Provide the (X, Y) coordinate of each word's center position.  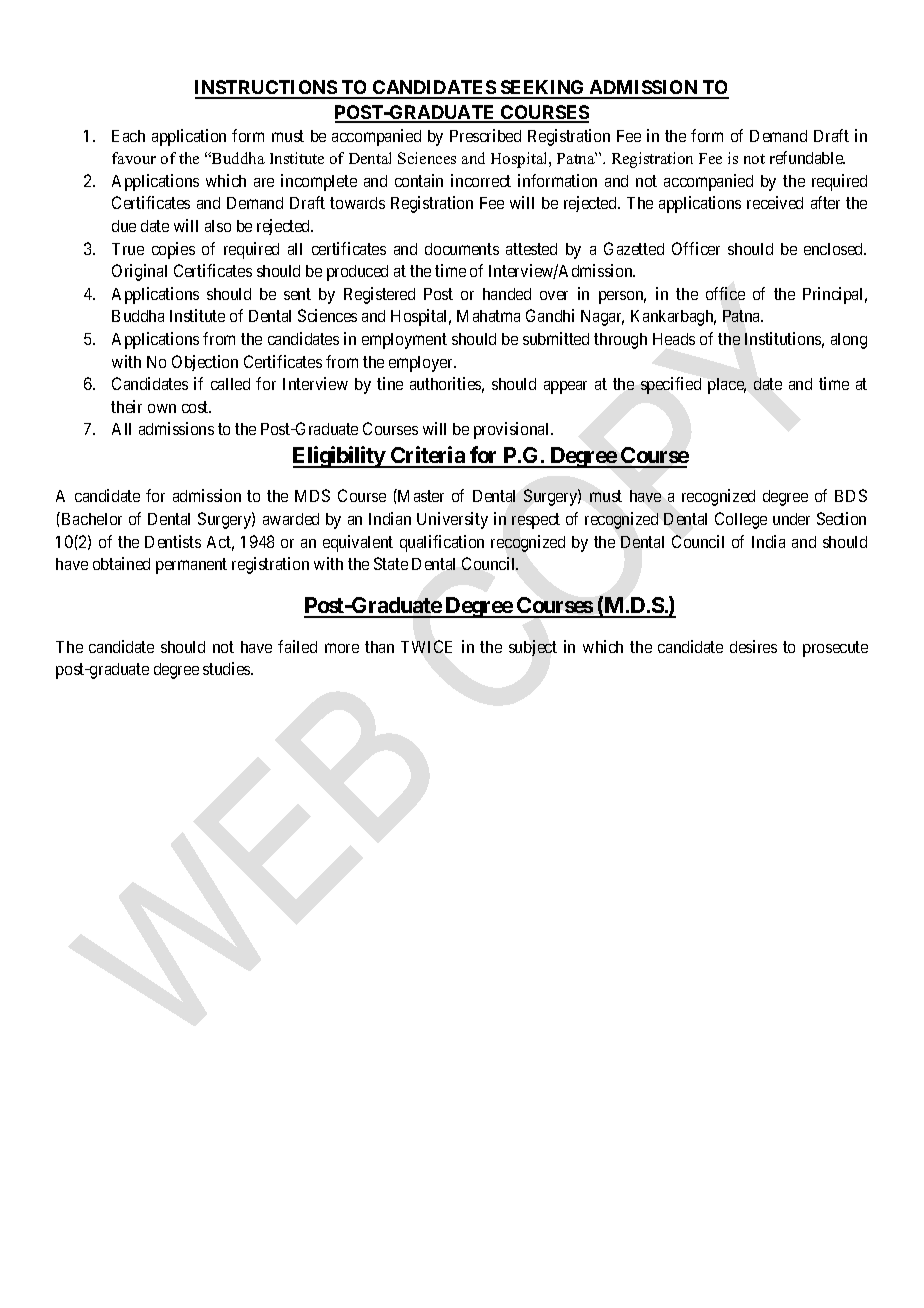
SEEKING (543, 89)
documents (462, 249)
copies (173, 250)
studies (227, 668)
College (741, 520)
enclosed (835, 249)
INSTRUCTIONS (266, 89)
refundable (807, 157)
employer (422, 364)
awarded (291, 519)
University (452, 520)
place (727, 386)
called (230, 384)
